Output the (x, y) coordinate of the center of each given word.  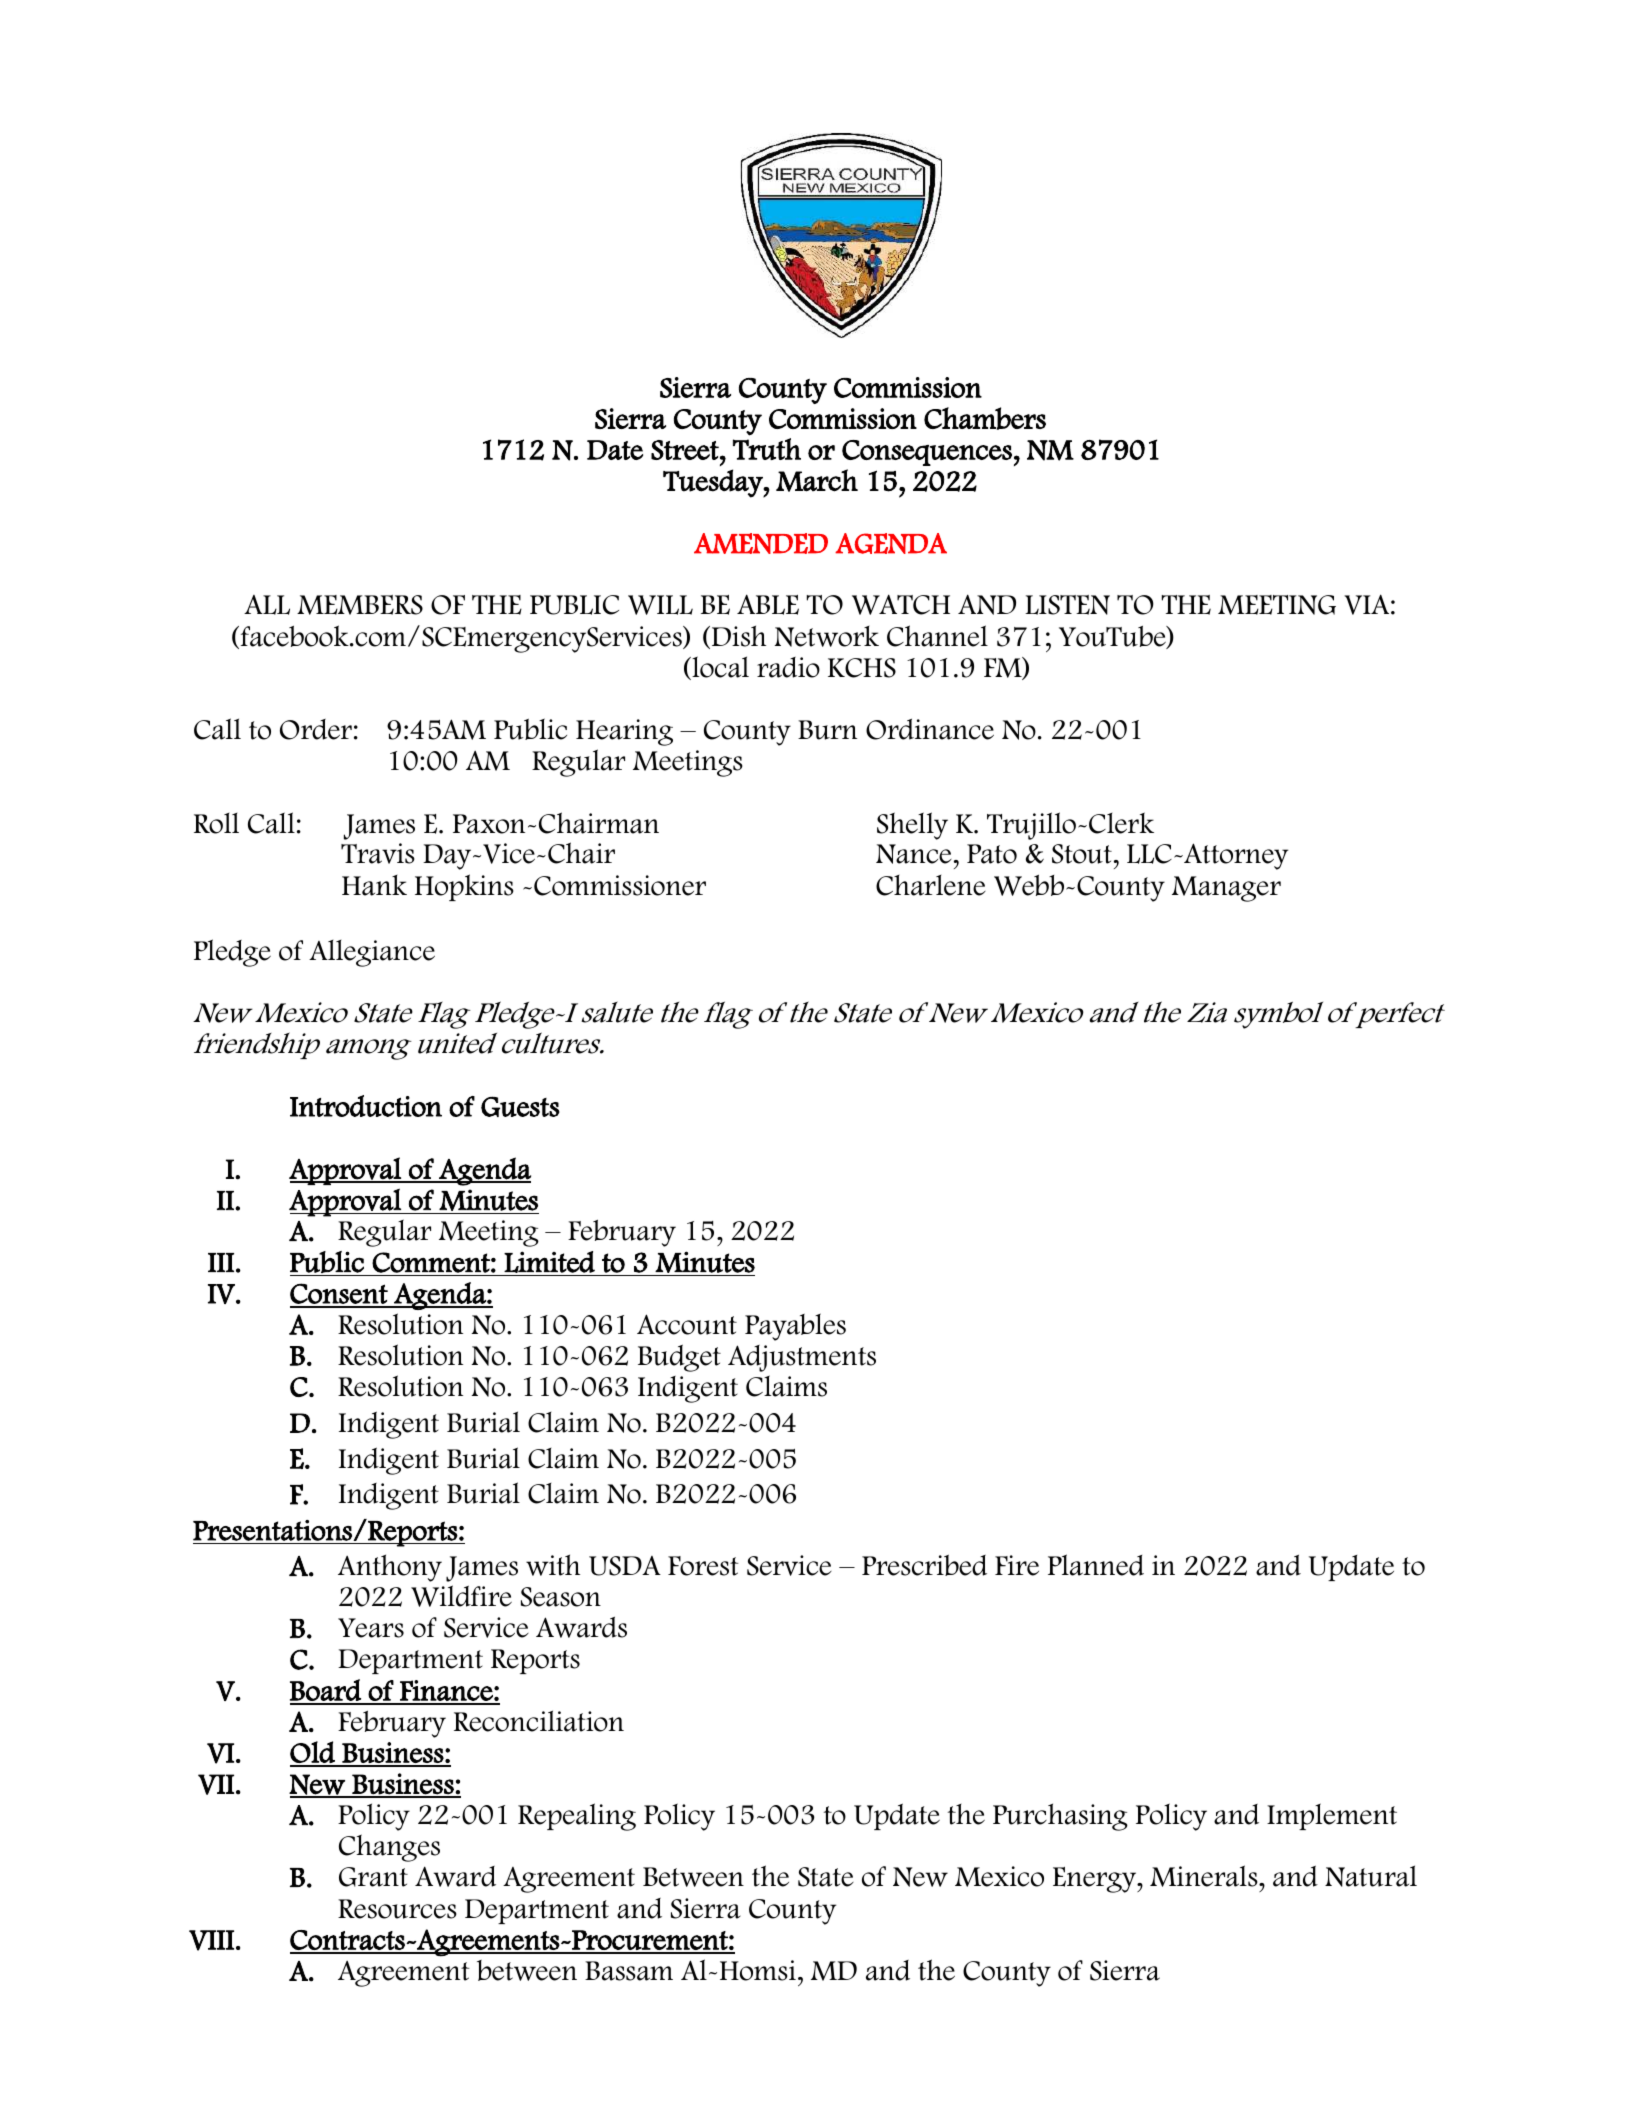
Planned (1096, 1565)
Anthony (390, 1568)
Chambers (985, 418)
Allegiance (372, 953)
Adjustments (802, 1358)
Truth (767, 449)
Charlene (931, 885)
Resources (397, 1909)
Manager (1226, 889)
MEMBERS (360, 605)
